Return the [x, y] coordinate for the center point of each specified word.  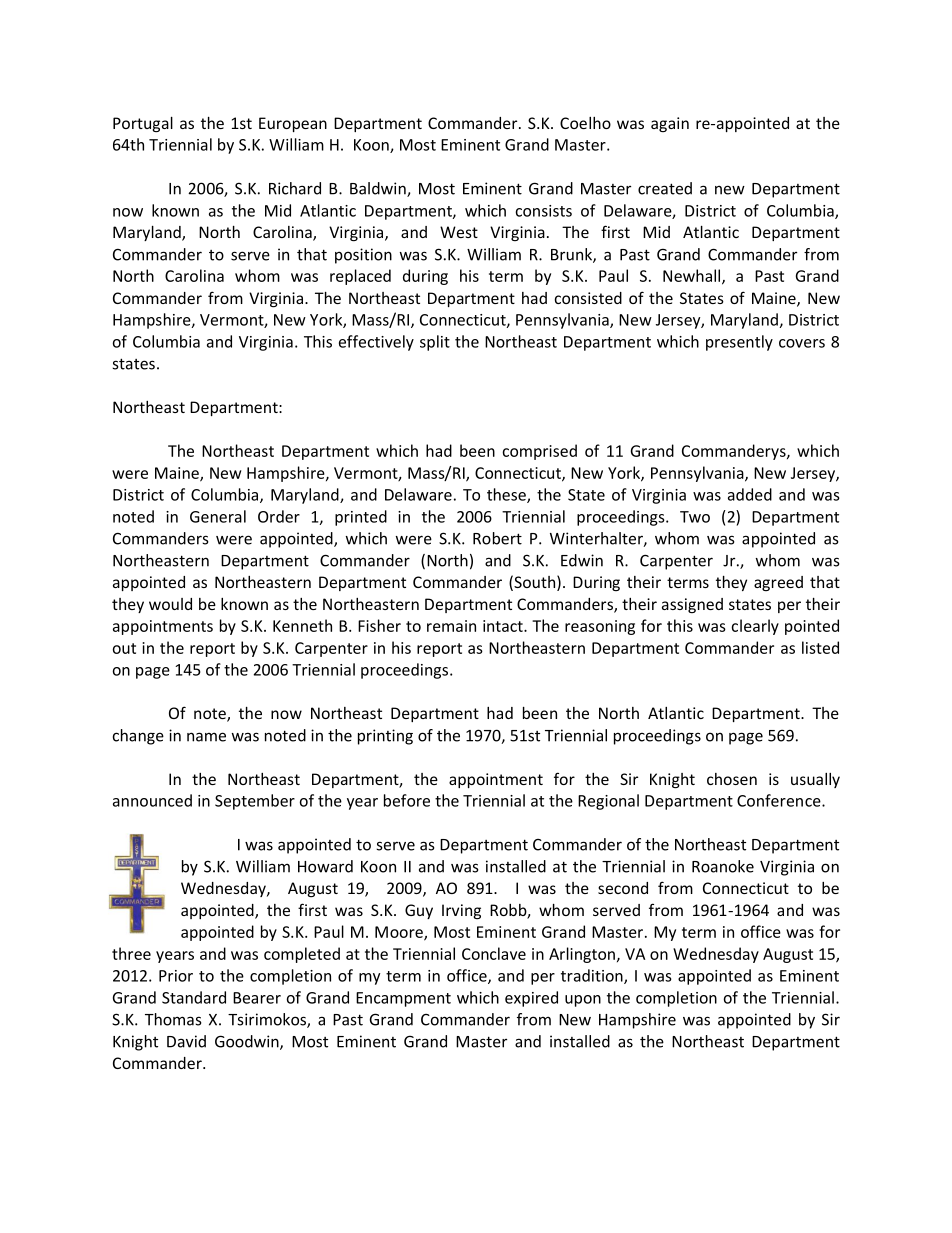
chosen [732, 779]
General [218, 516]
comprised [539, 452]
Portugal [143, 124]
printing [385, 737]
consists [543, 211]
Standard [194, 997]
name [206, 737]
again [670, 124]
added [750, 494]
